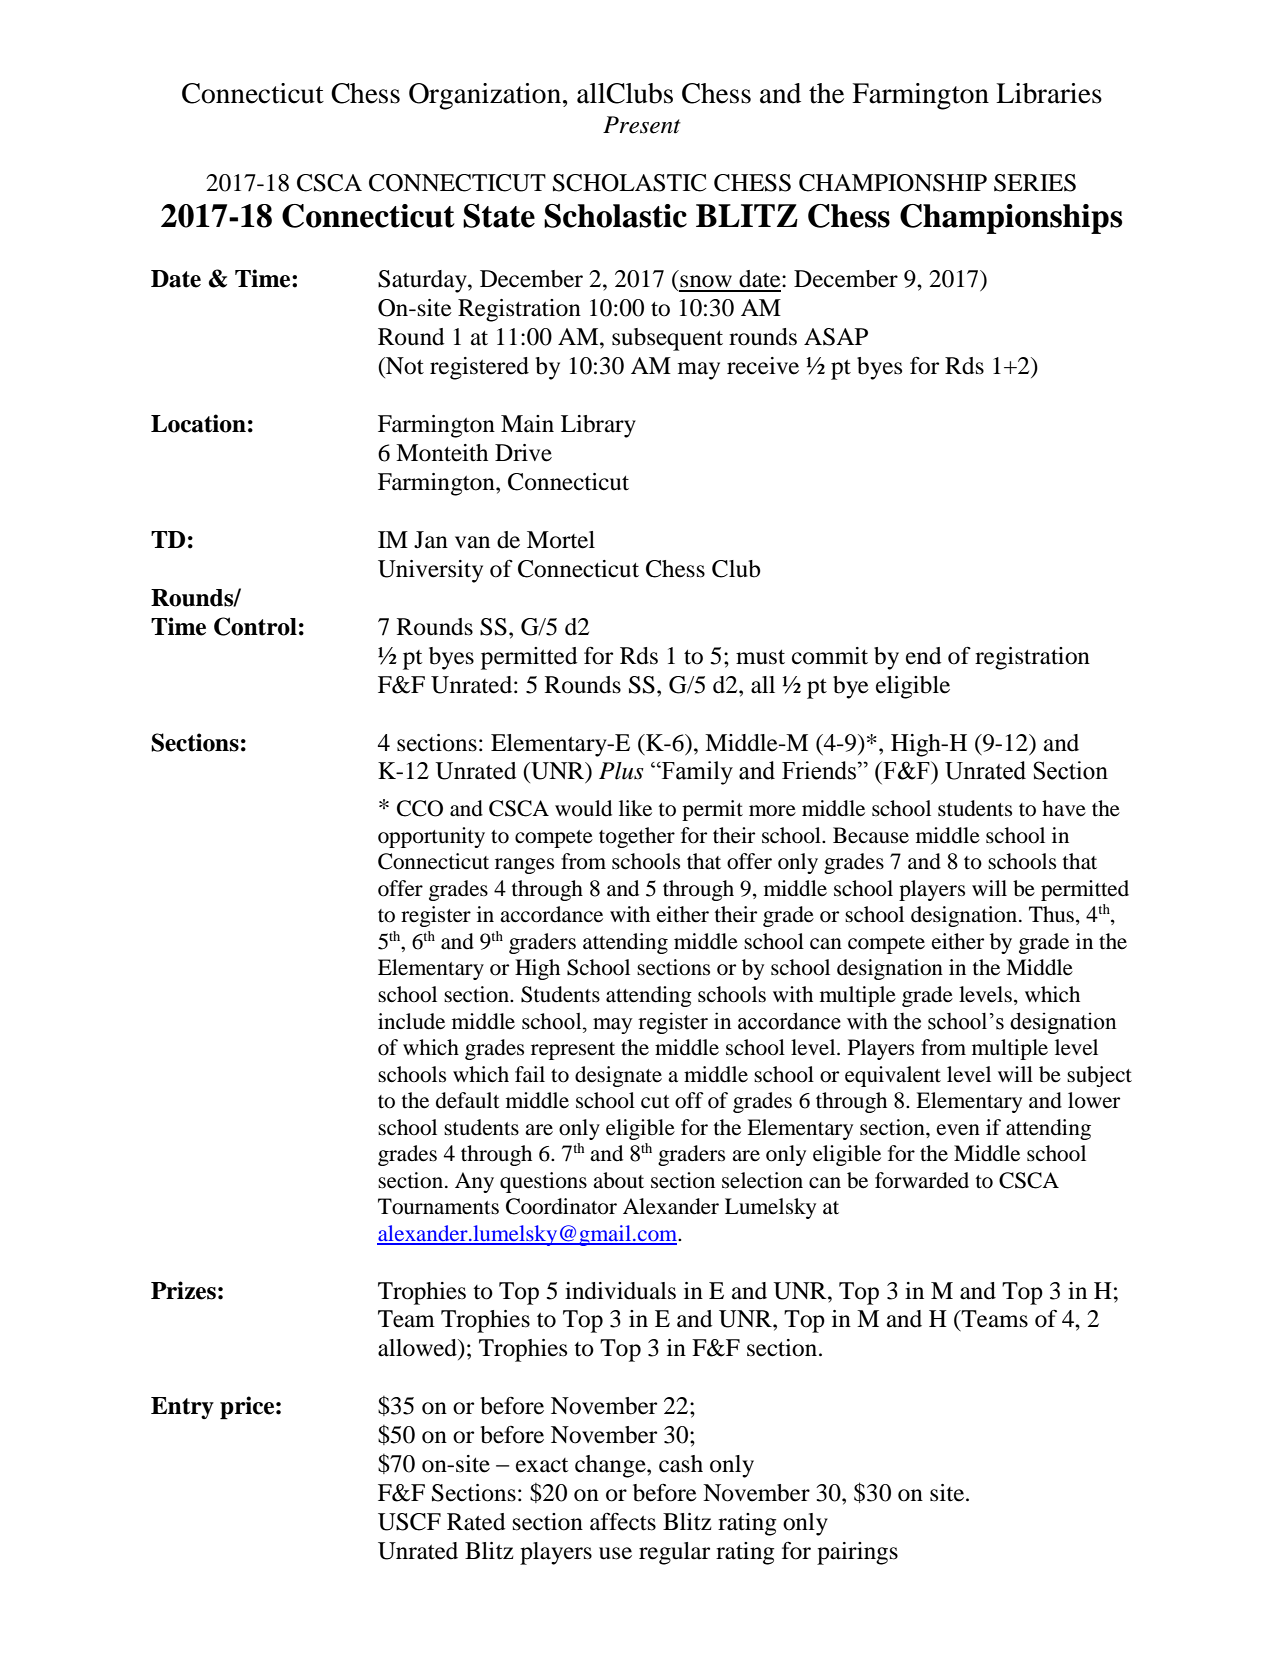 This document has height=1662, width=1284. Describe the element at coordinates (182, 1408) in the document. I see `Entry` at that location.
